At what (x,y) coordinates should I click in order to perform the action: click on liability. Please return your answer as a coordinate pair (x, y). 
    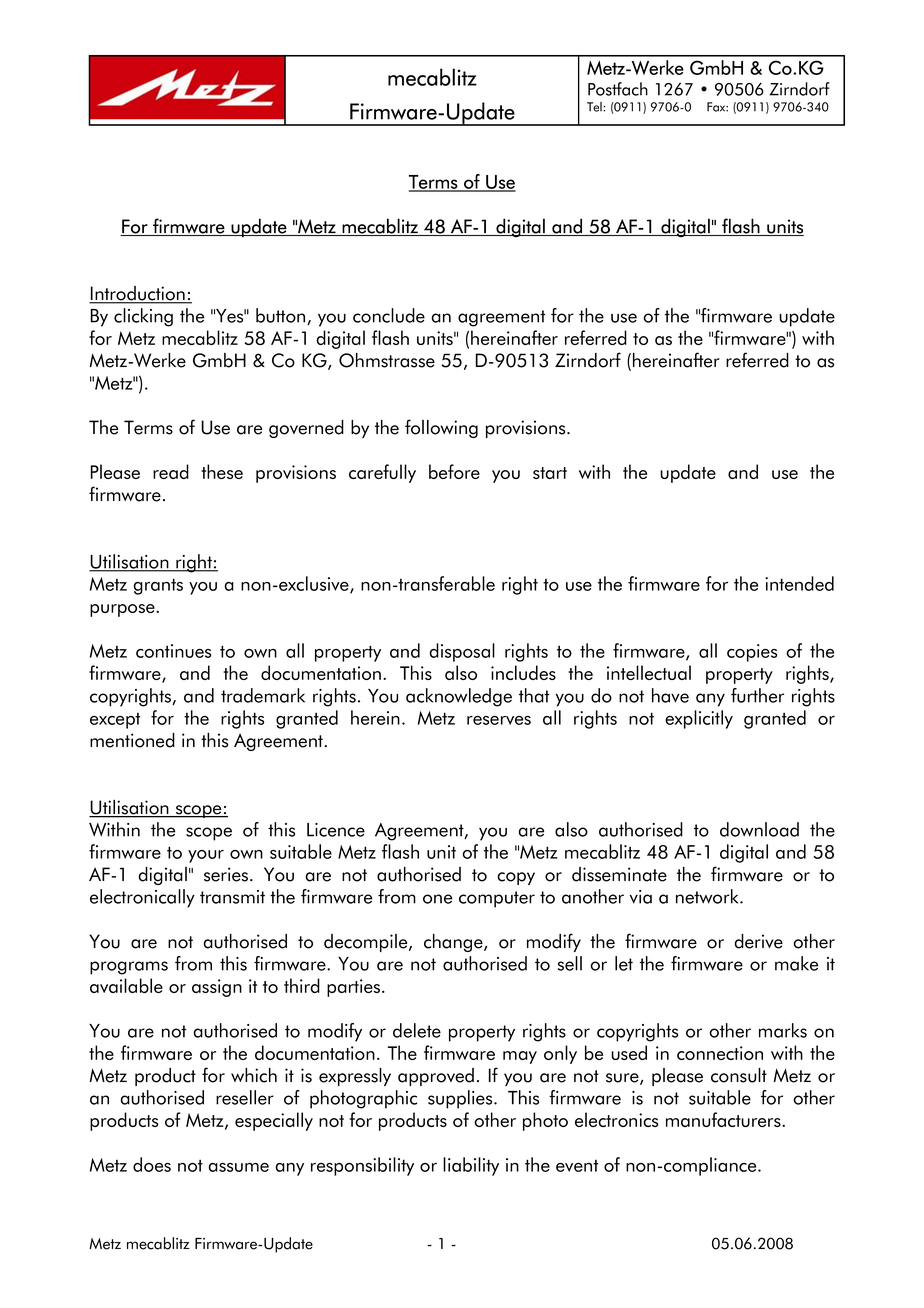
    Looking at the image, I should click on (471, 1166).
